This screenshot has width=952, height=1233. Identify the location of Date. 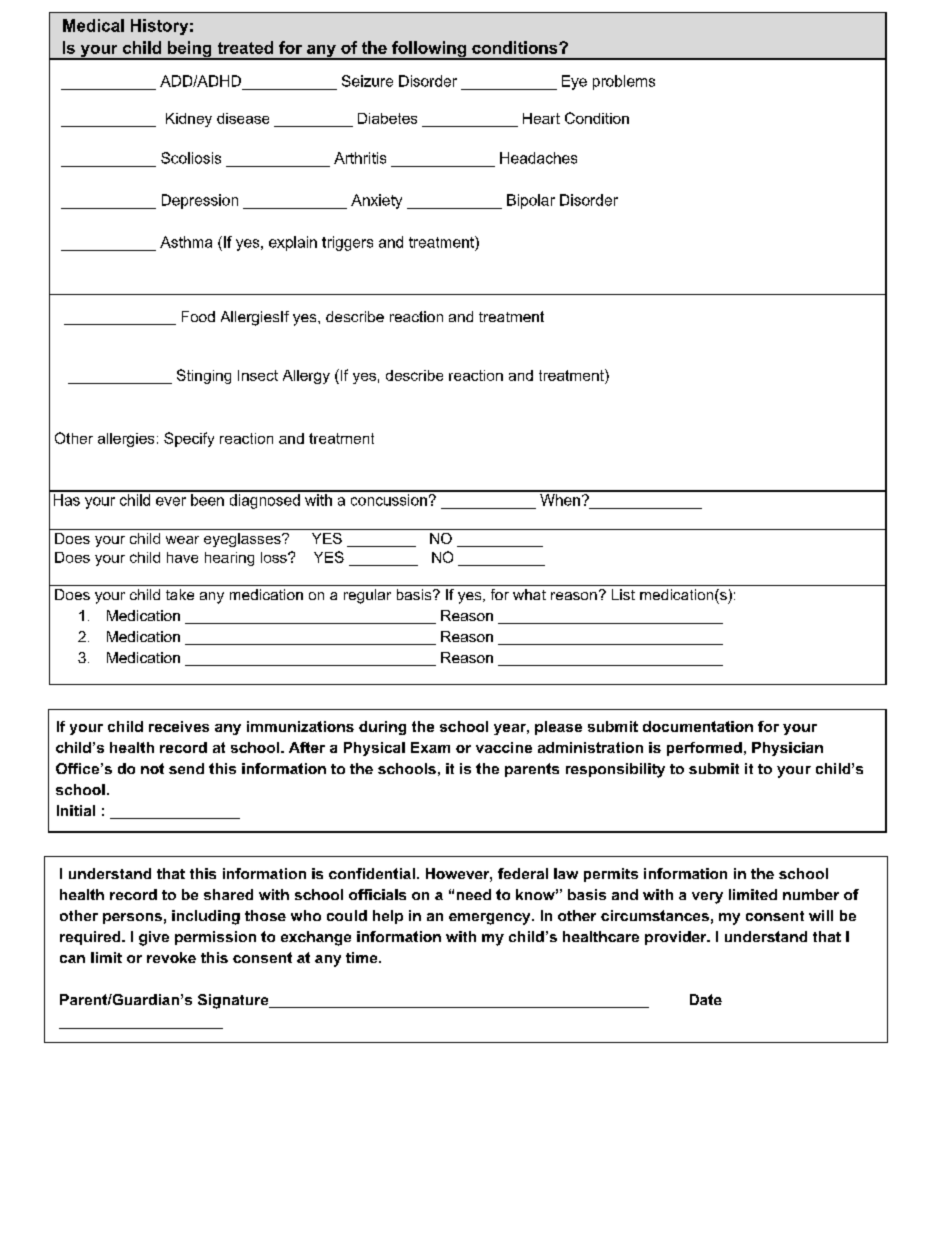
(706, 999).
